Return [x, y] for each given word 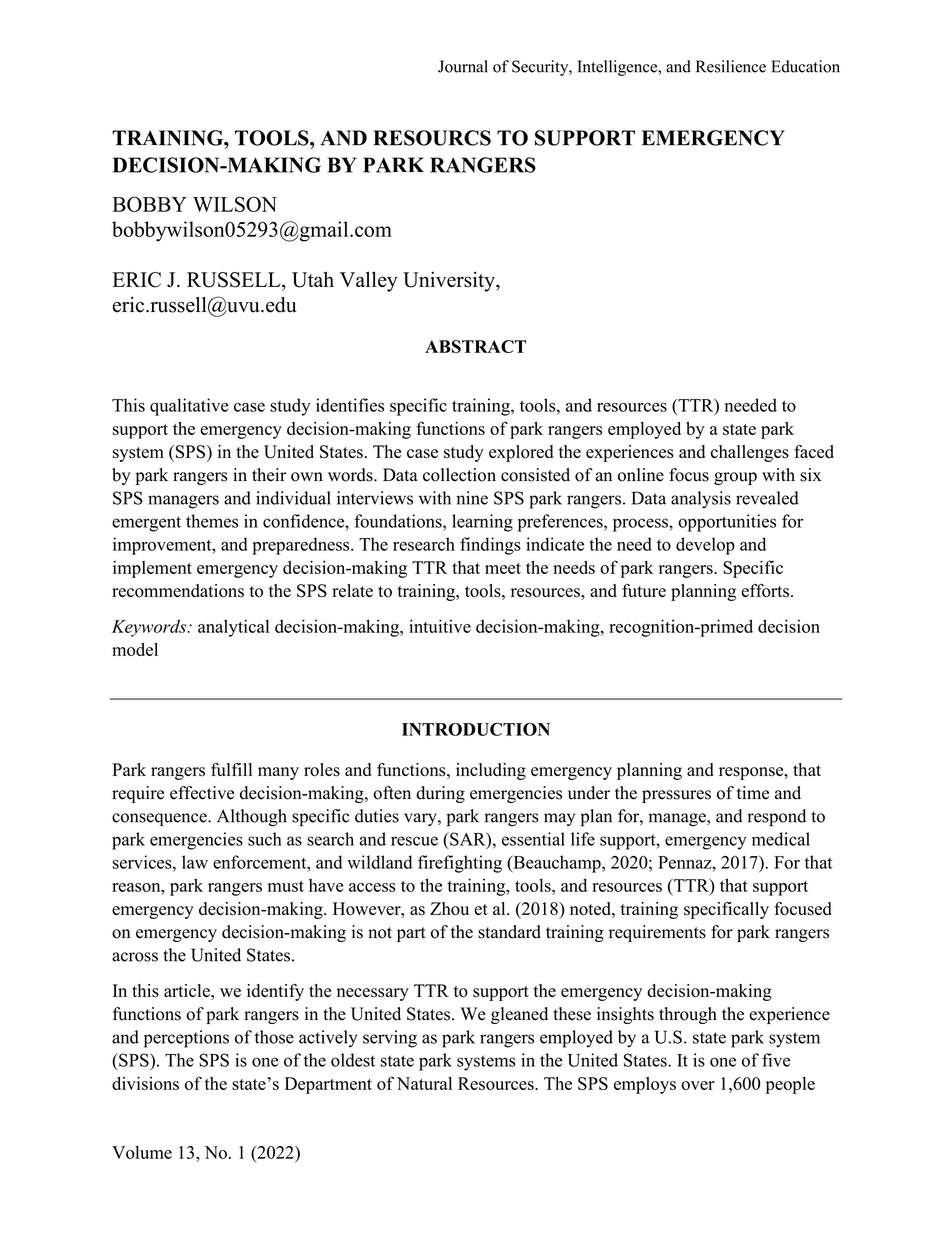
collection [459, 475]
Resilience [731, 66]
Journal [463, 66]
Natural [424, 1083]
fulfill [231, 769]
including [491, 771]
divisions [145, 1083]
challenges [750, 453]
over [698, 1085]
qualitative [189, 407]
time [753, 793]
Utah [313, 279]
